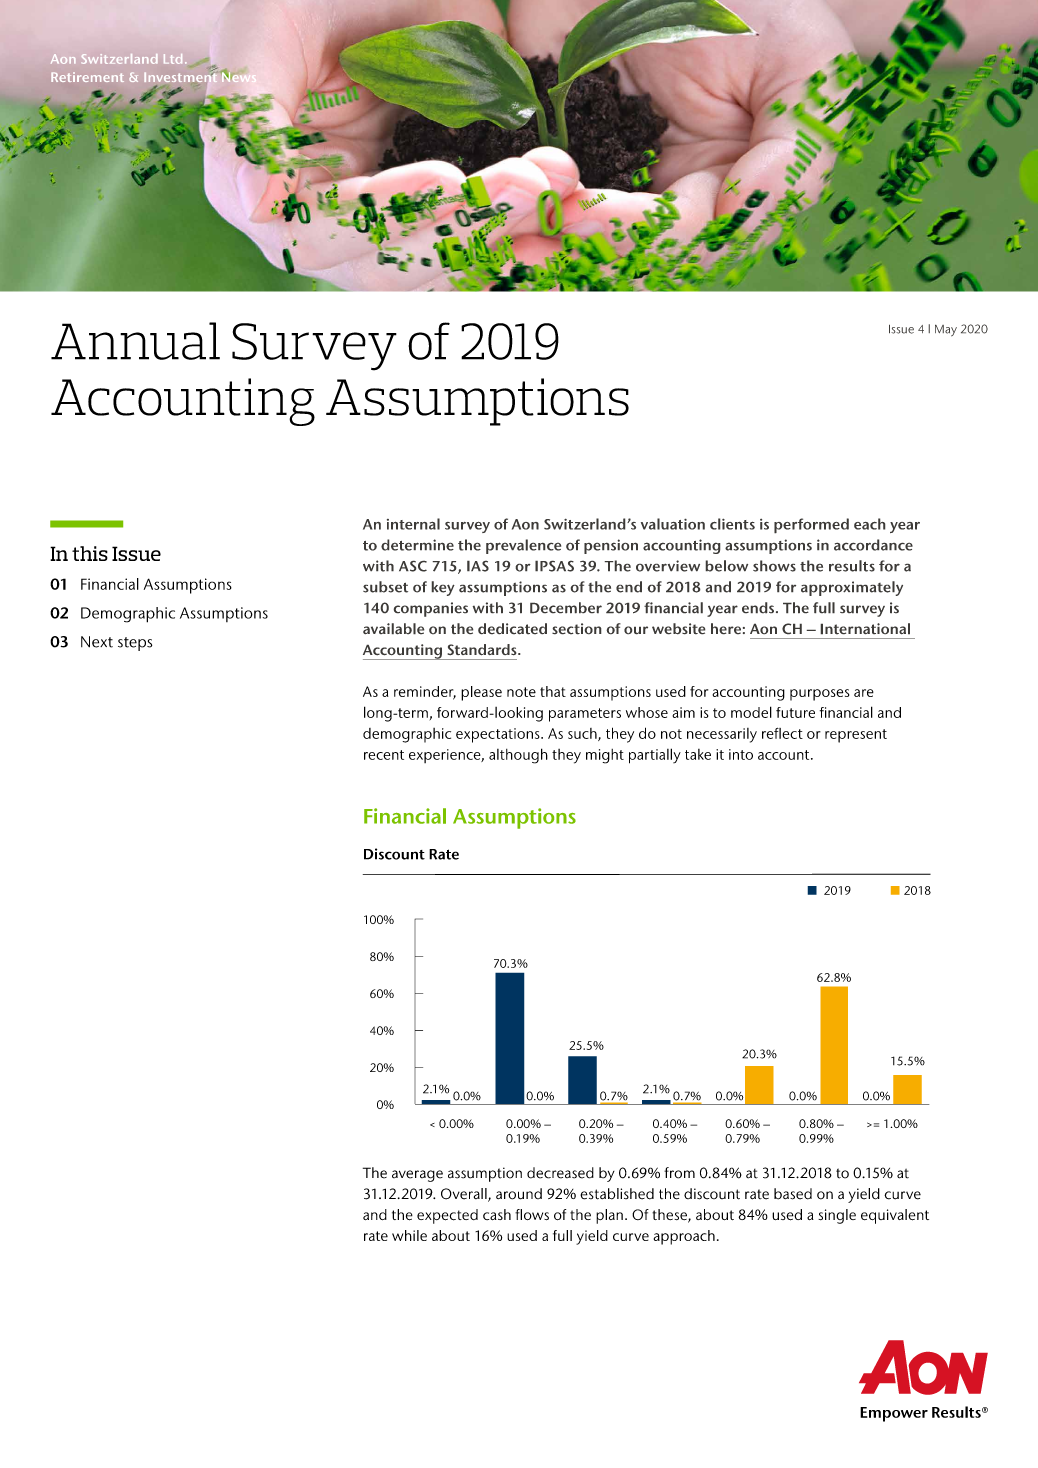  What do you see at coordinates (90, 553) in the document?
I see `this` at bounding box center [90, 553].
